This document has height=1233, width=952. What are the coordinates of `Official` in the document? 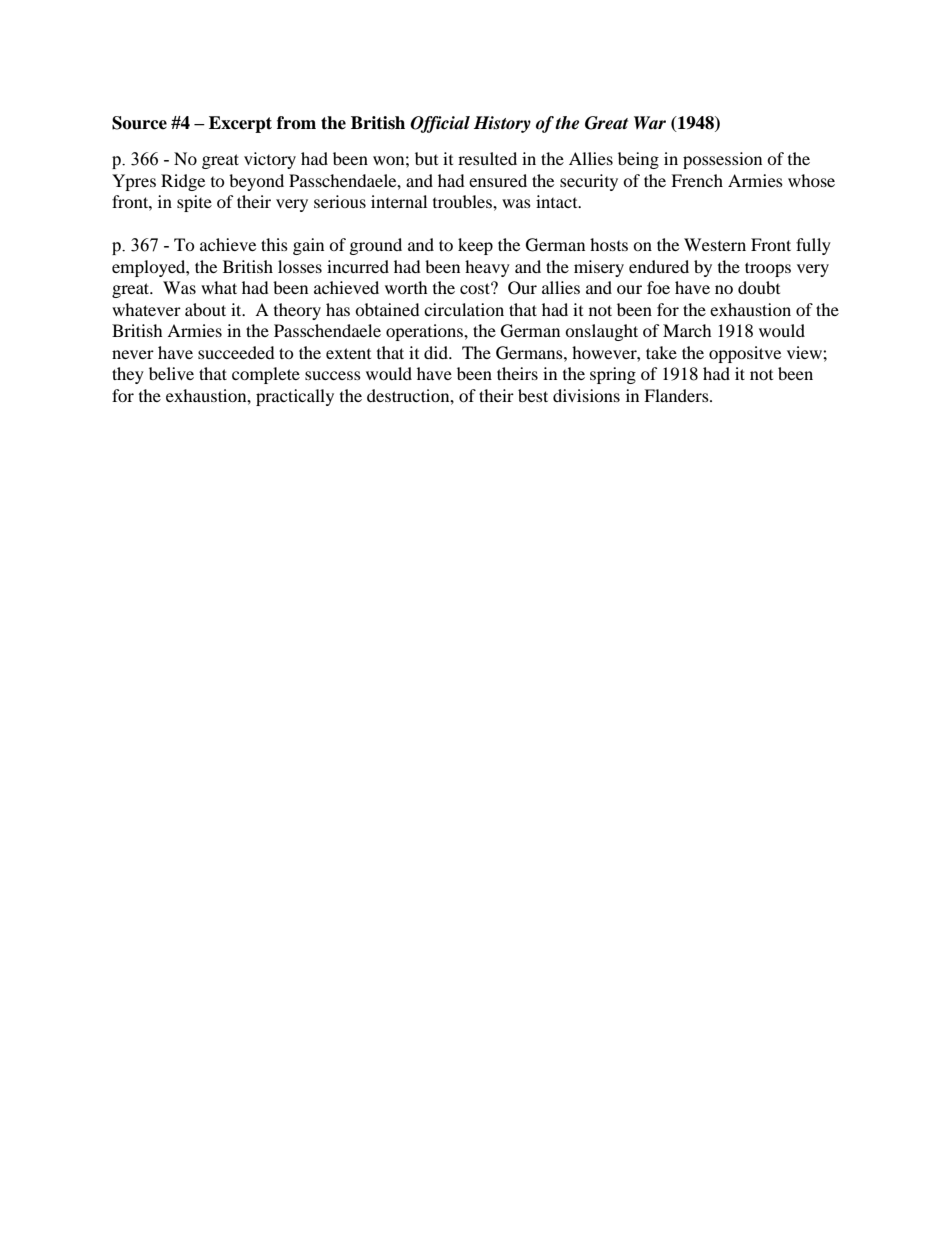 It's located at (440, 124).
